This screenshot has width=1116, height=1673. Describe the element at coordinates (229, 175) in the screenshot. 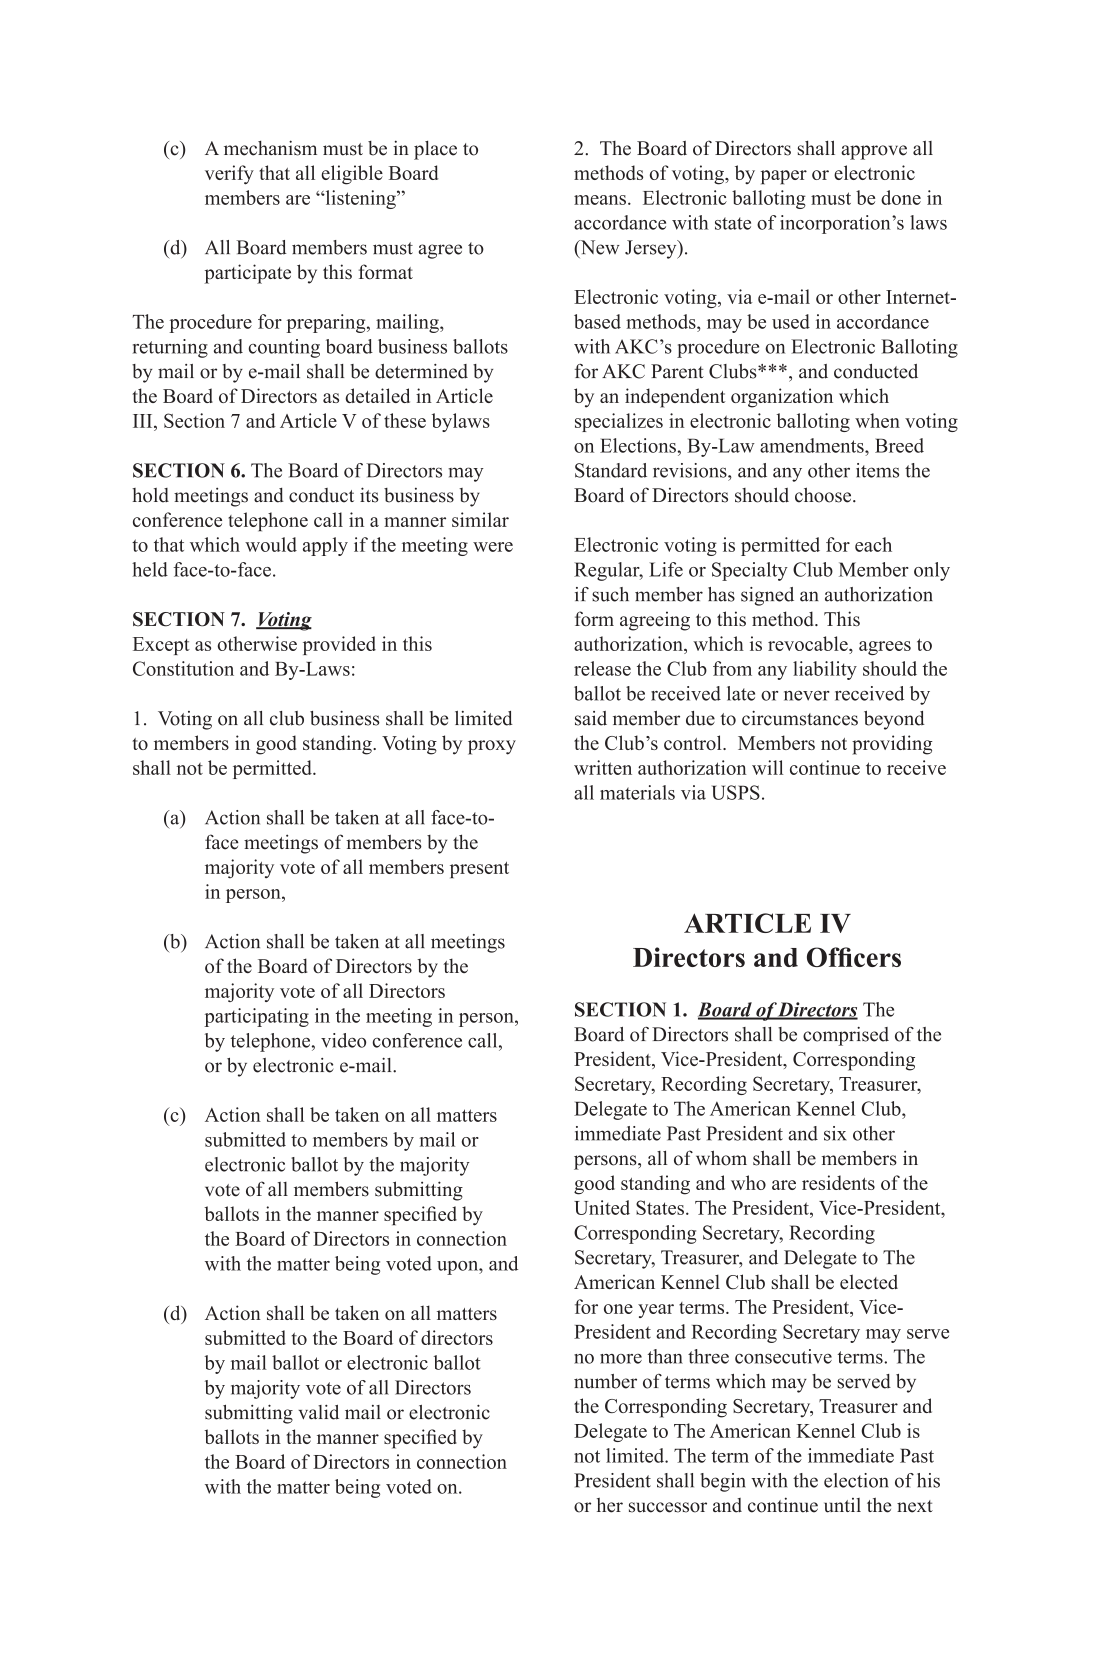

I see `verify` at that location.
